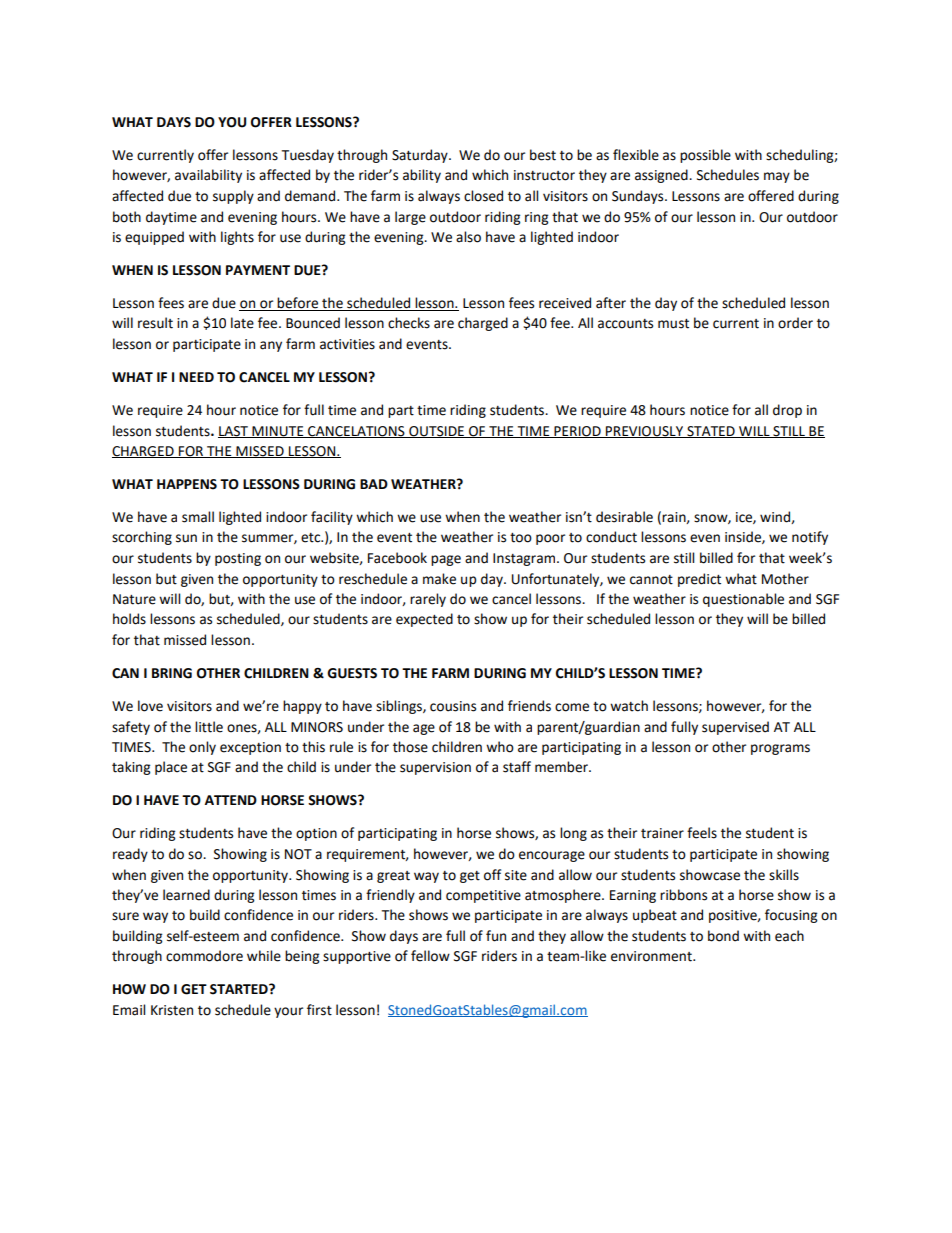 The image size is (952, 1233). I want to click on STATED, so click(711, 432).
